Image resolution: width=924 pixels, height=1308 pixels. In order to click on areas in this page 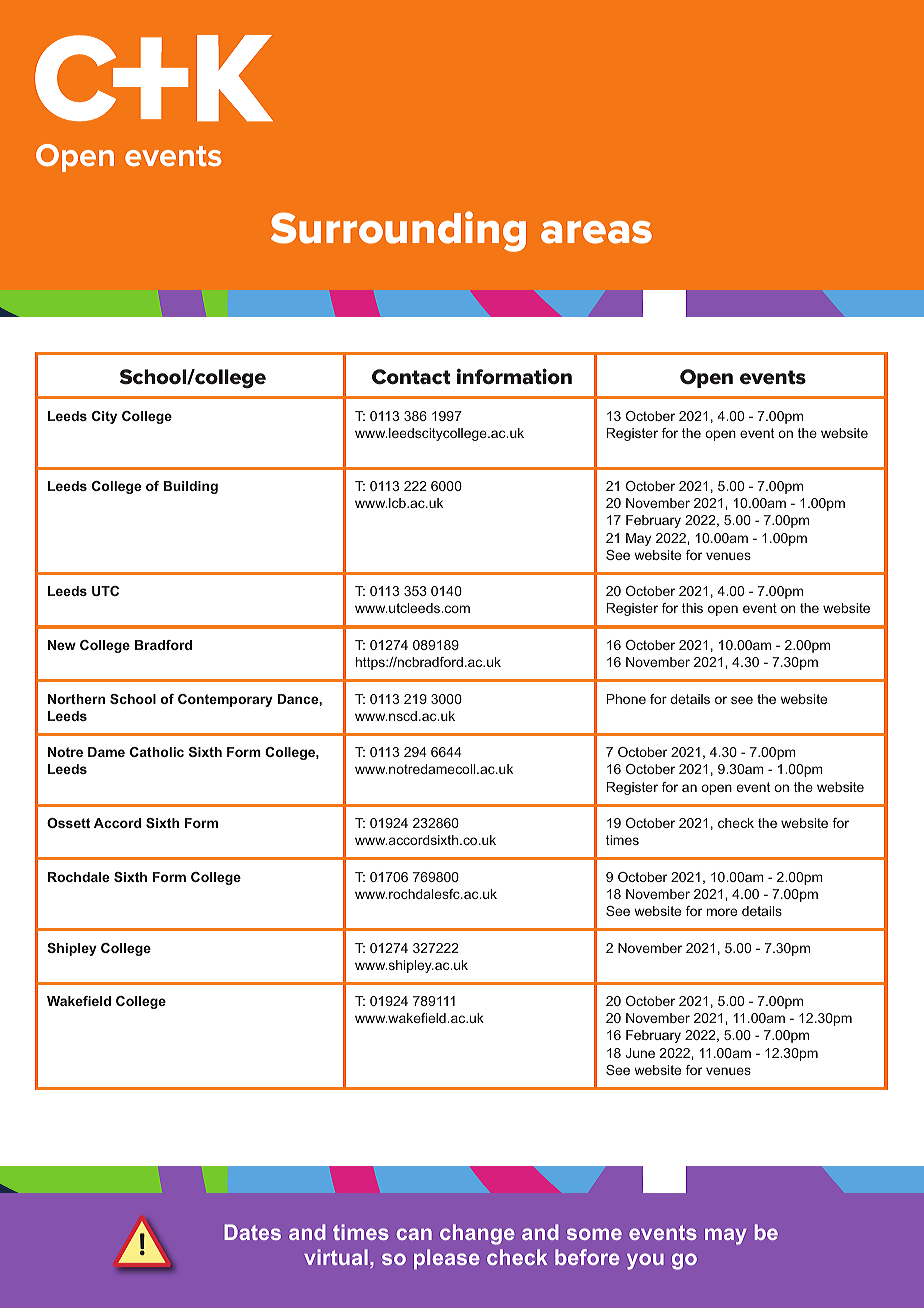, I will do `click(596, 232)`.
